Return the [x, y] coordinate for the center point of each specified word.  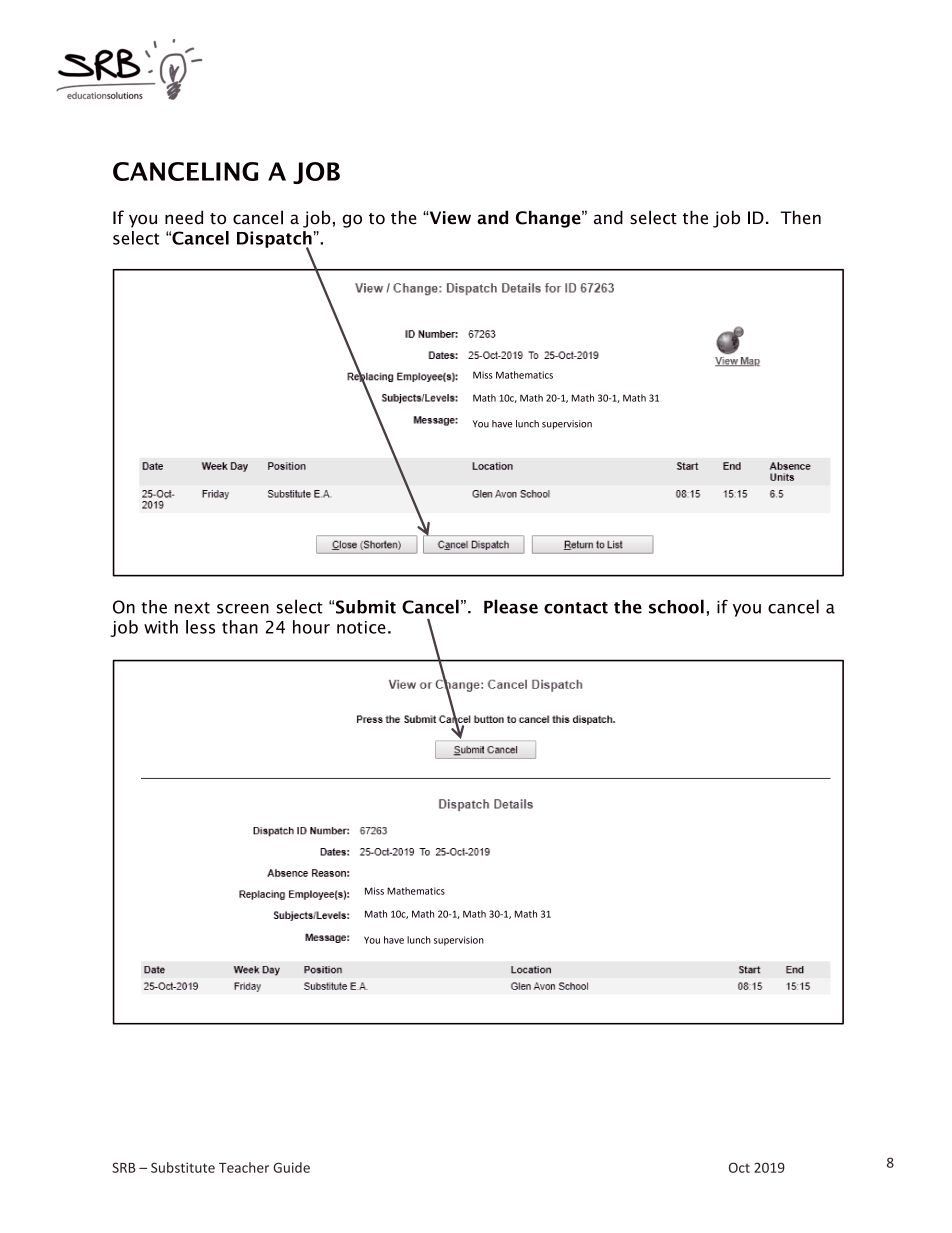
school [676, 606]
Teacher [244, 1167]
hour [311, 627]
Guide [291, 1167]
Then [800, 217]
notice [361, 627]
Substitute [183, 1167]
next [192, 608]
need [184, 217]
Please [511, 606]
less [200, 627]
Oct [739, 1167]
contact [576, 608]
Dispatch [274, 240]
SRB [124, 1167]
